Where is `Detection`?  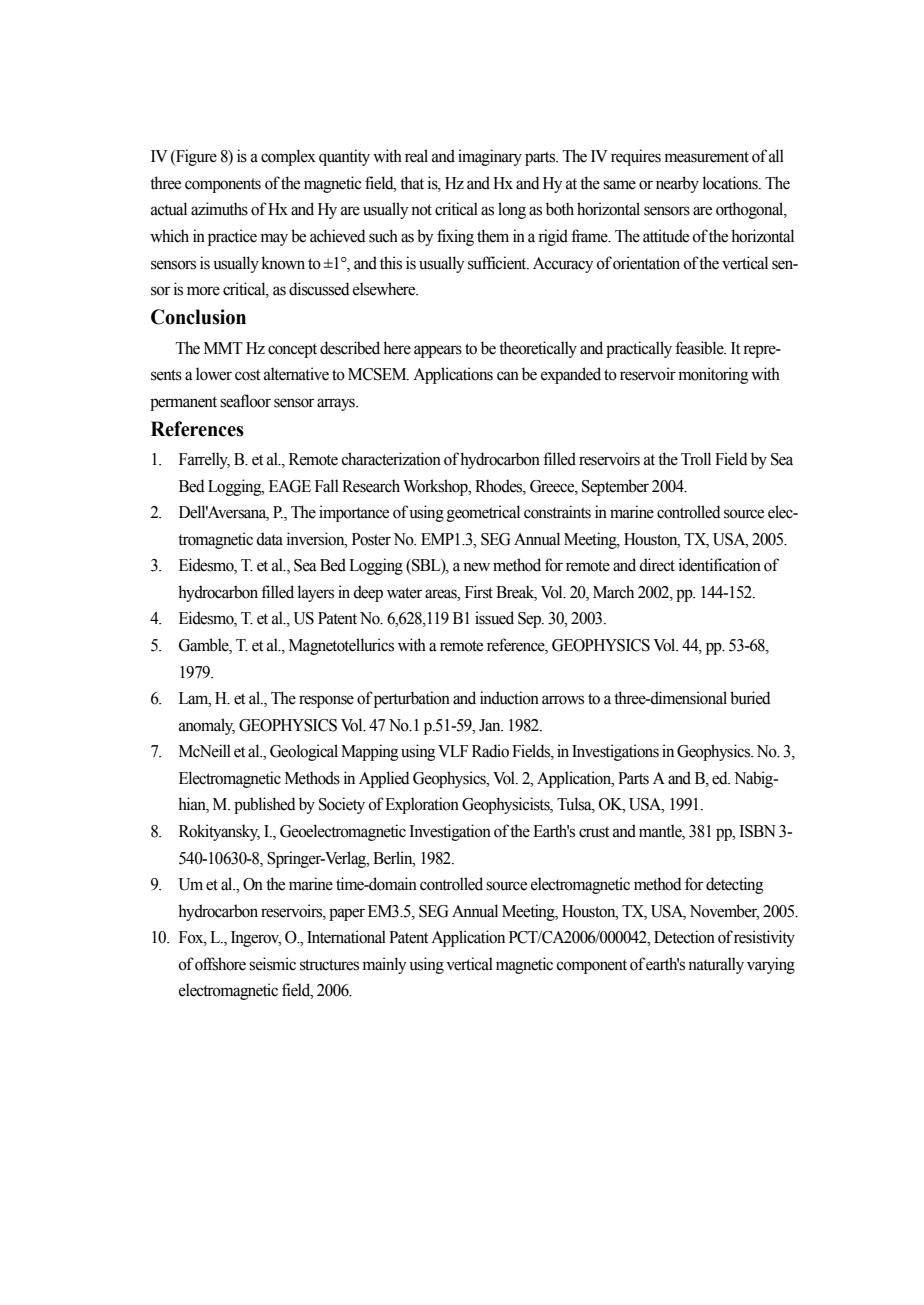
Detection is located at coordinates (684, 937).
